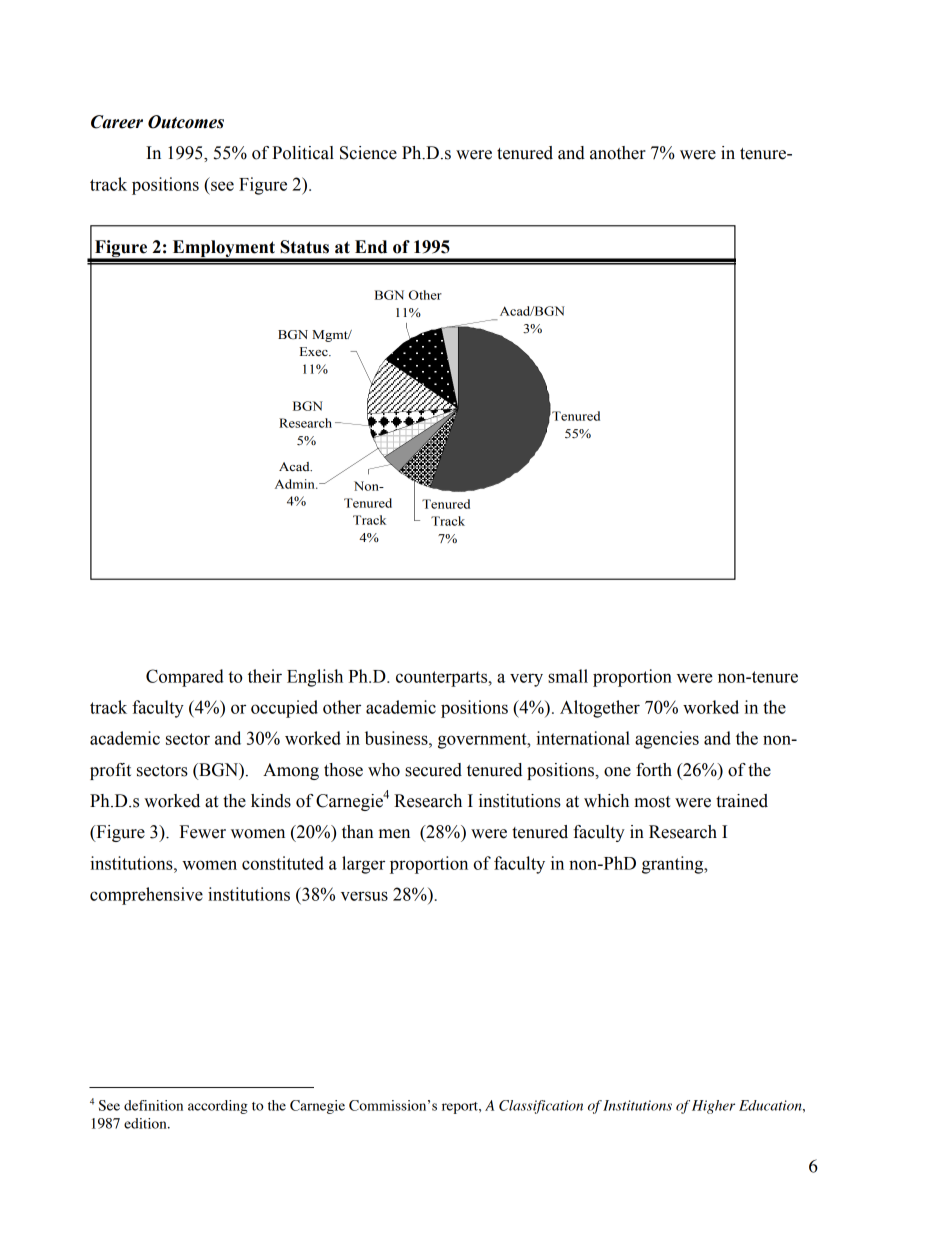  I want to click on small, so click(568, 676).
